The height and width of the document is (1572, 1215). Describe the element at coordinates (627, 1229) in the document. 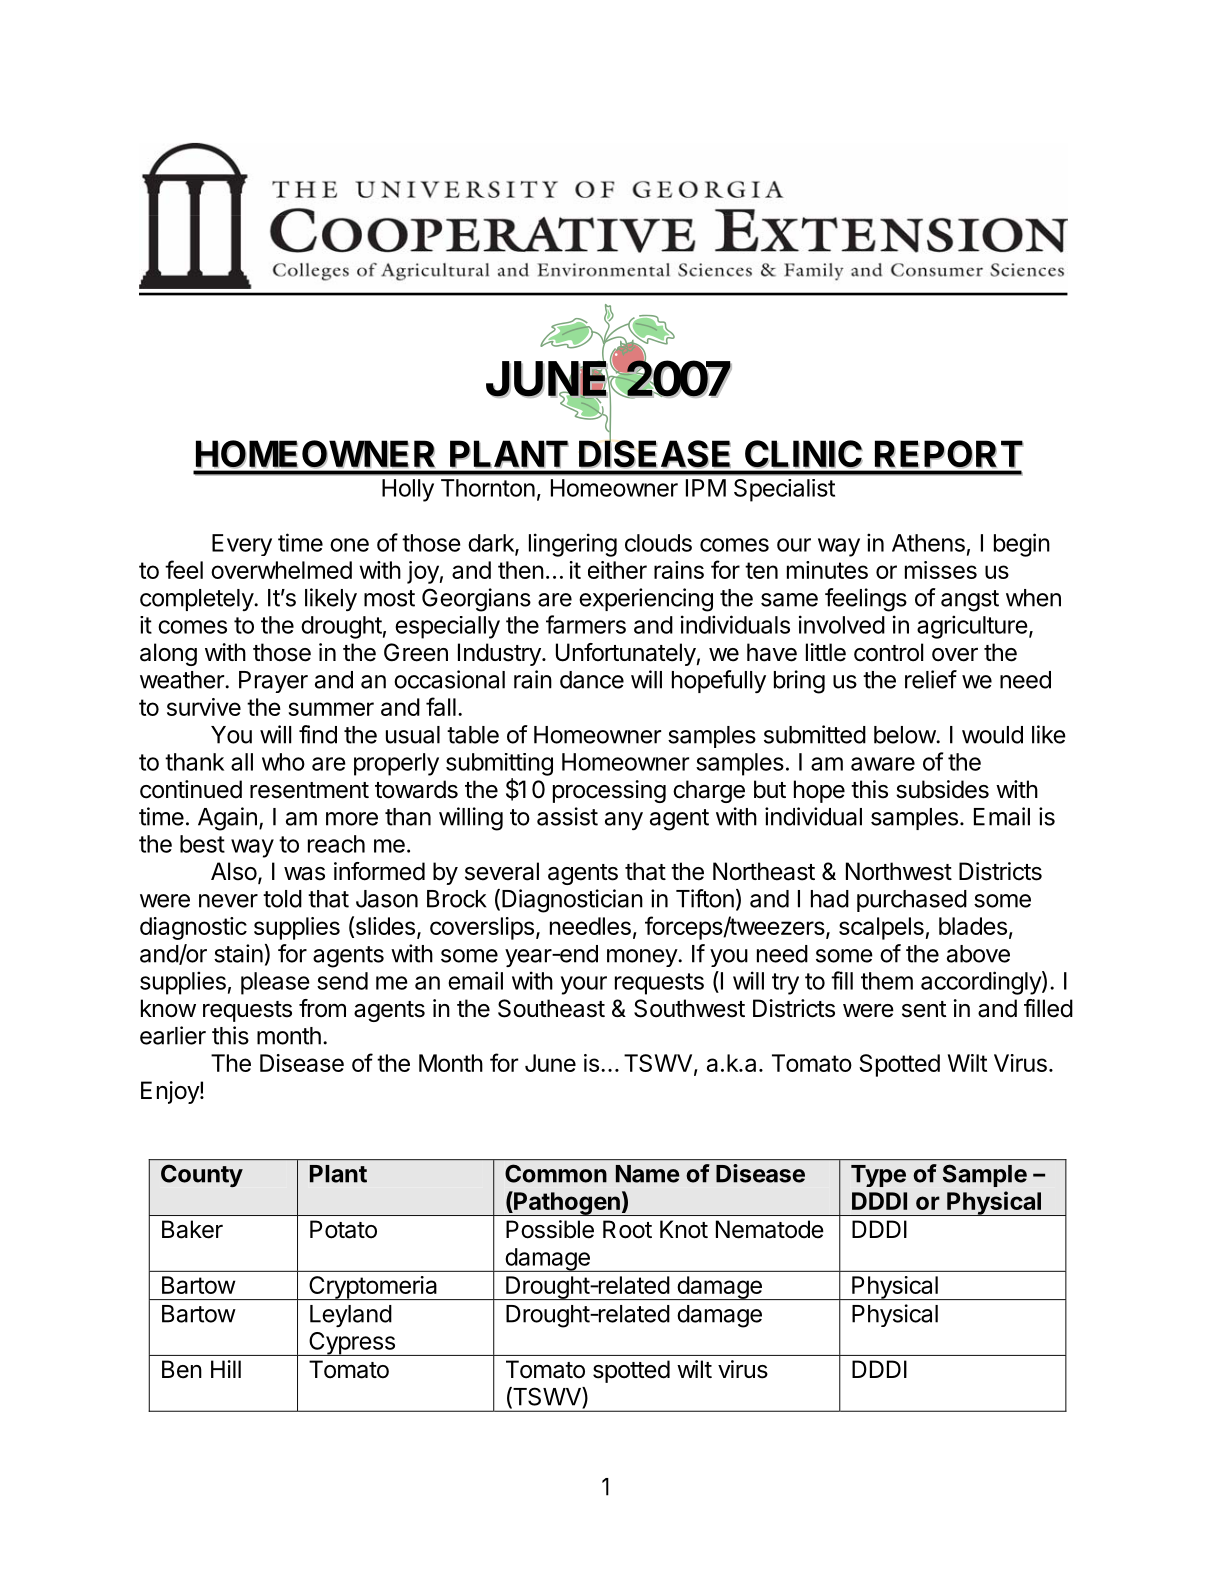

I see `Root` at that location.
